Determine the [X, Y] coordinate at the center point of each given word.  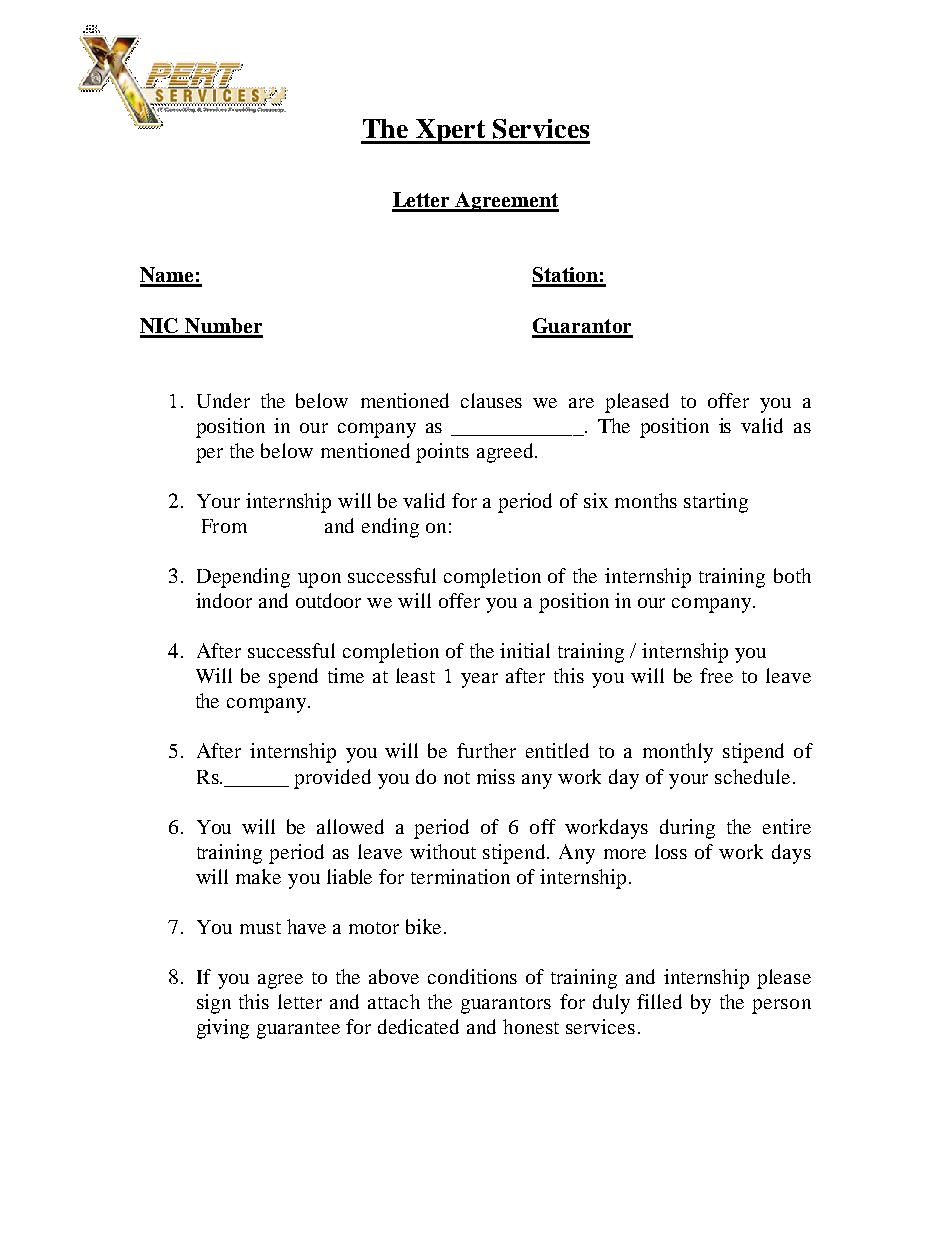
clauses [491, 400]
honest [531, 1026]
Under [223, 400]
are [581, 403]
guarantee [298, 1030]
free [716, 675]
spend [293, 678]
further [486, 750]
